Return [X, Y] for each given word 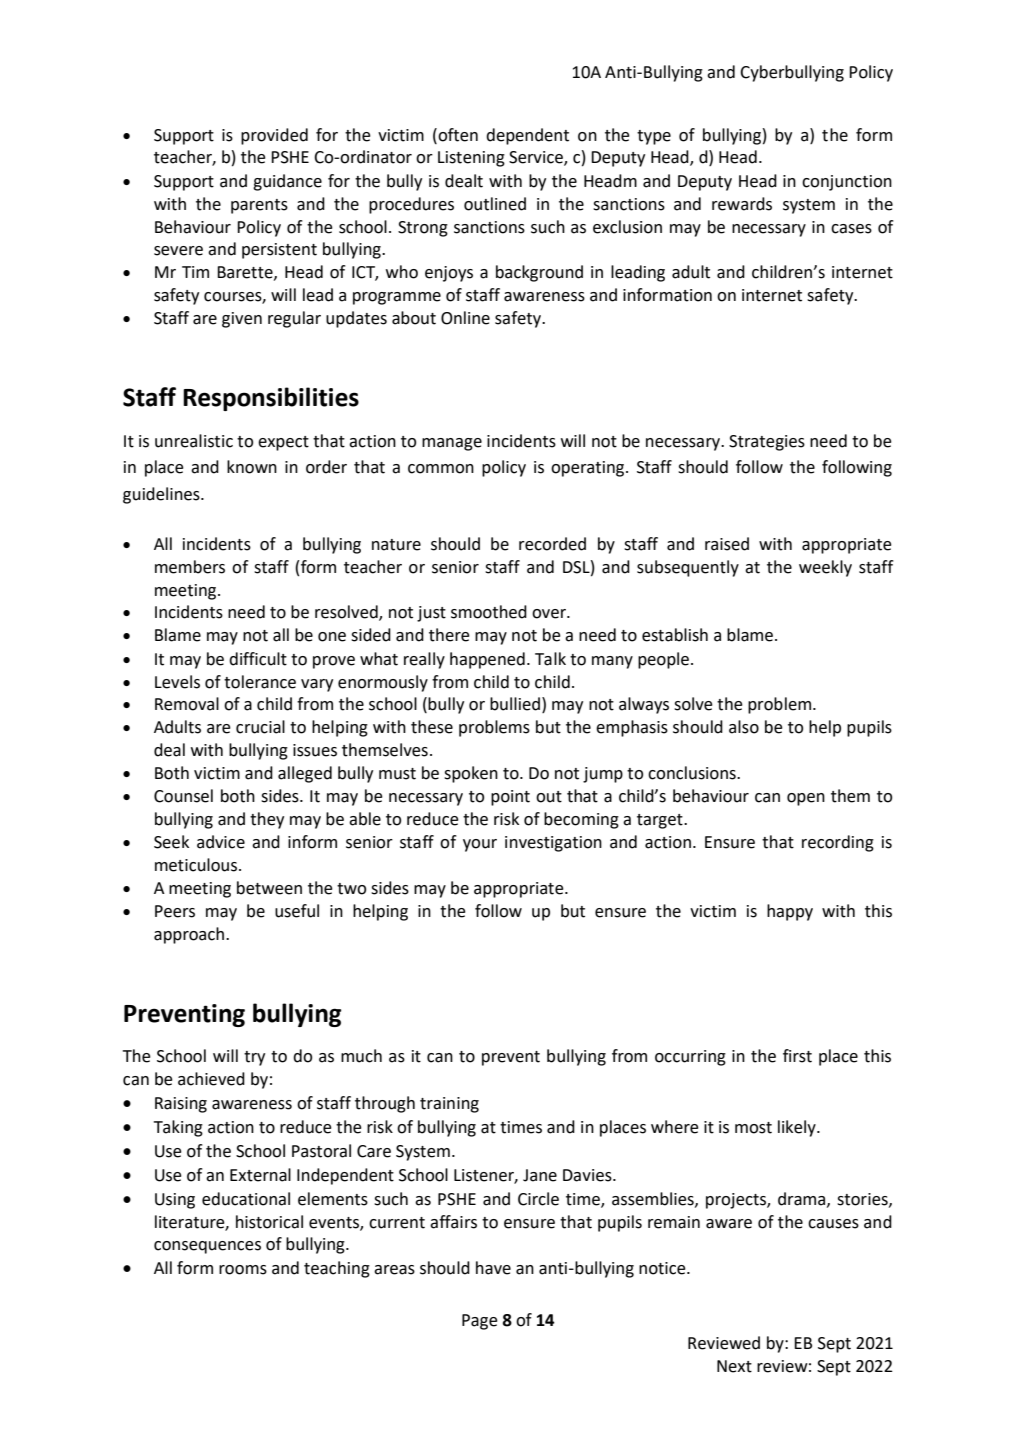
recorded [552, 544]
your [480, 845]
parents [259, 206]
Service [537, 158]
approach [190, 935]
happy [790, 912]
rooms [243, 1270]
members [190, 567]
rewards [742, 204]
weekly [825, 568]
